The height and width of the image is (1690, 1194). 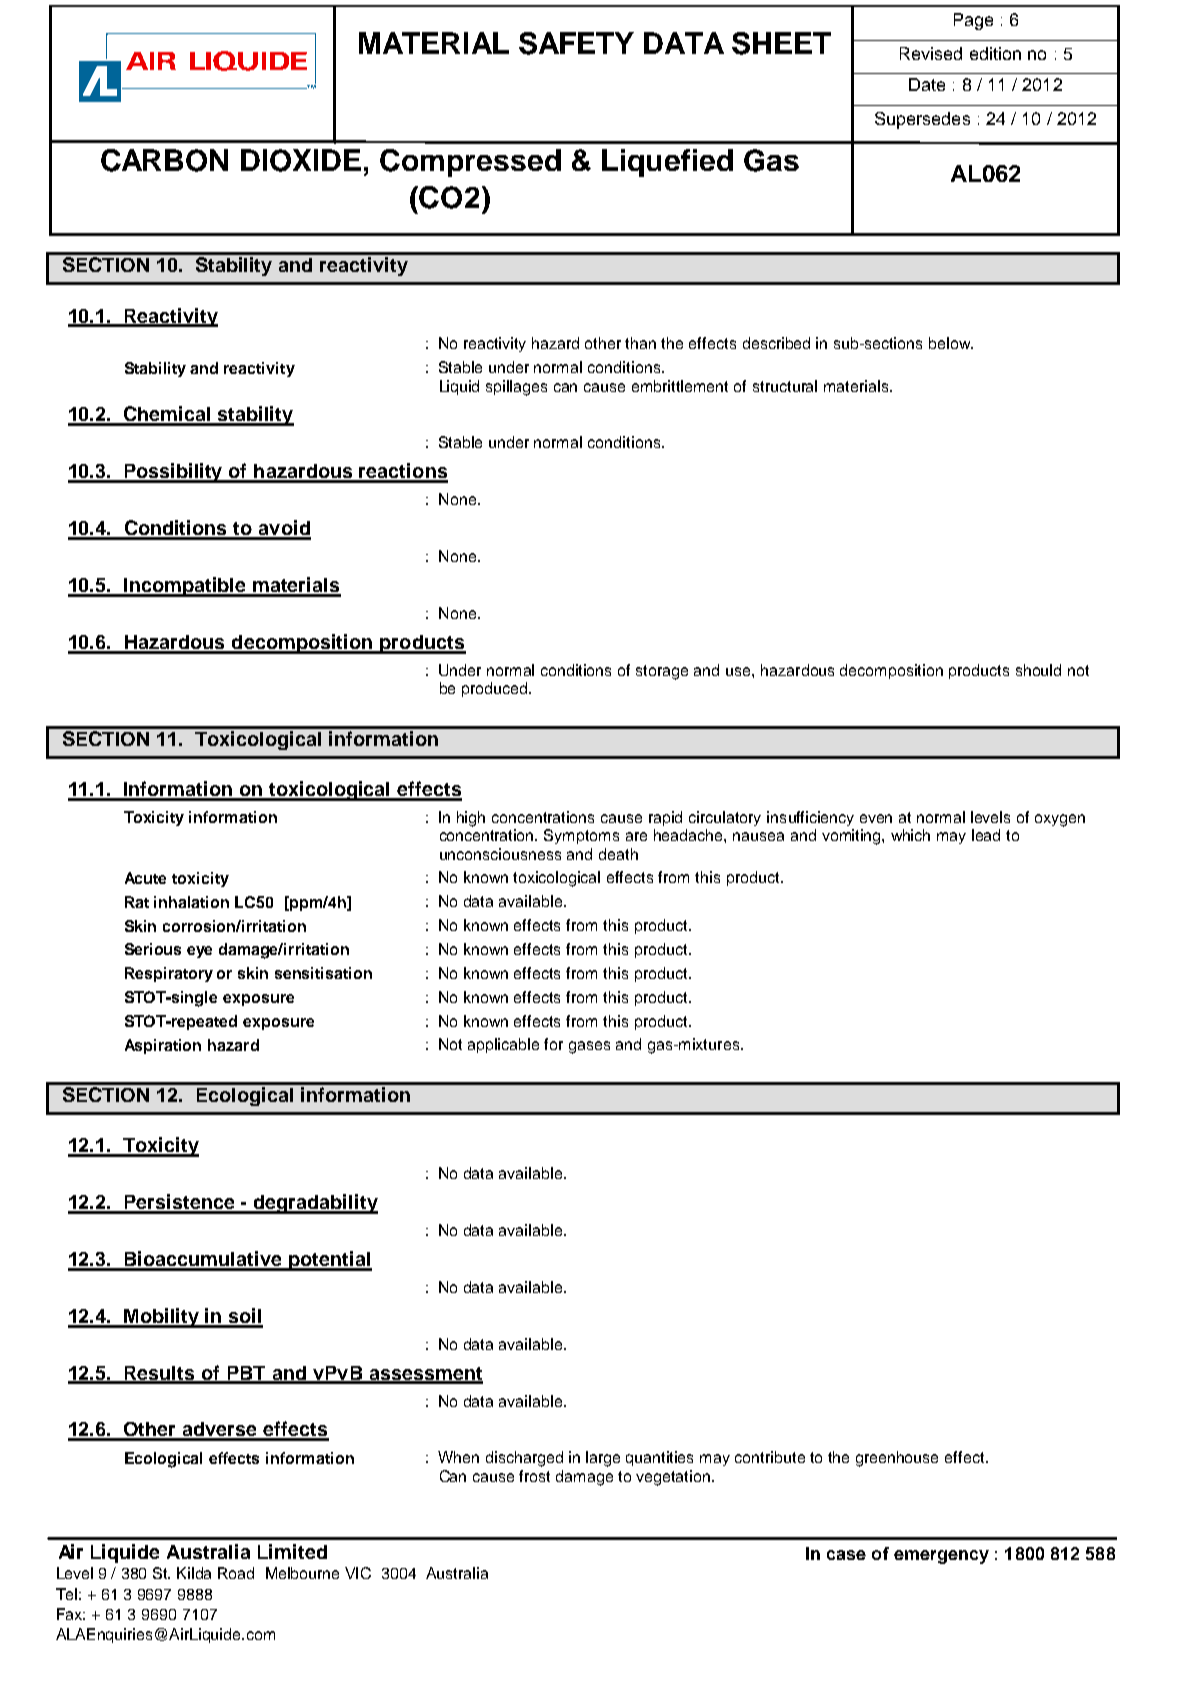 I want to click on SAFETY, so click(x=576, y=43).
